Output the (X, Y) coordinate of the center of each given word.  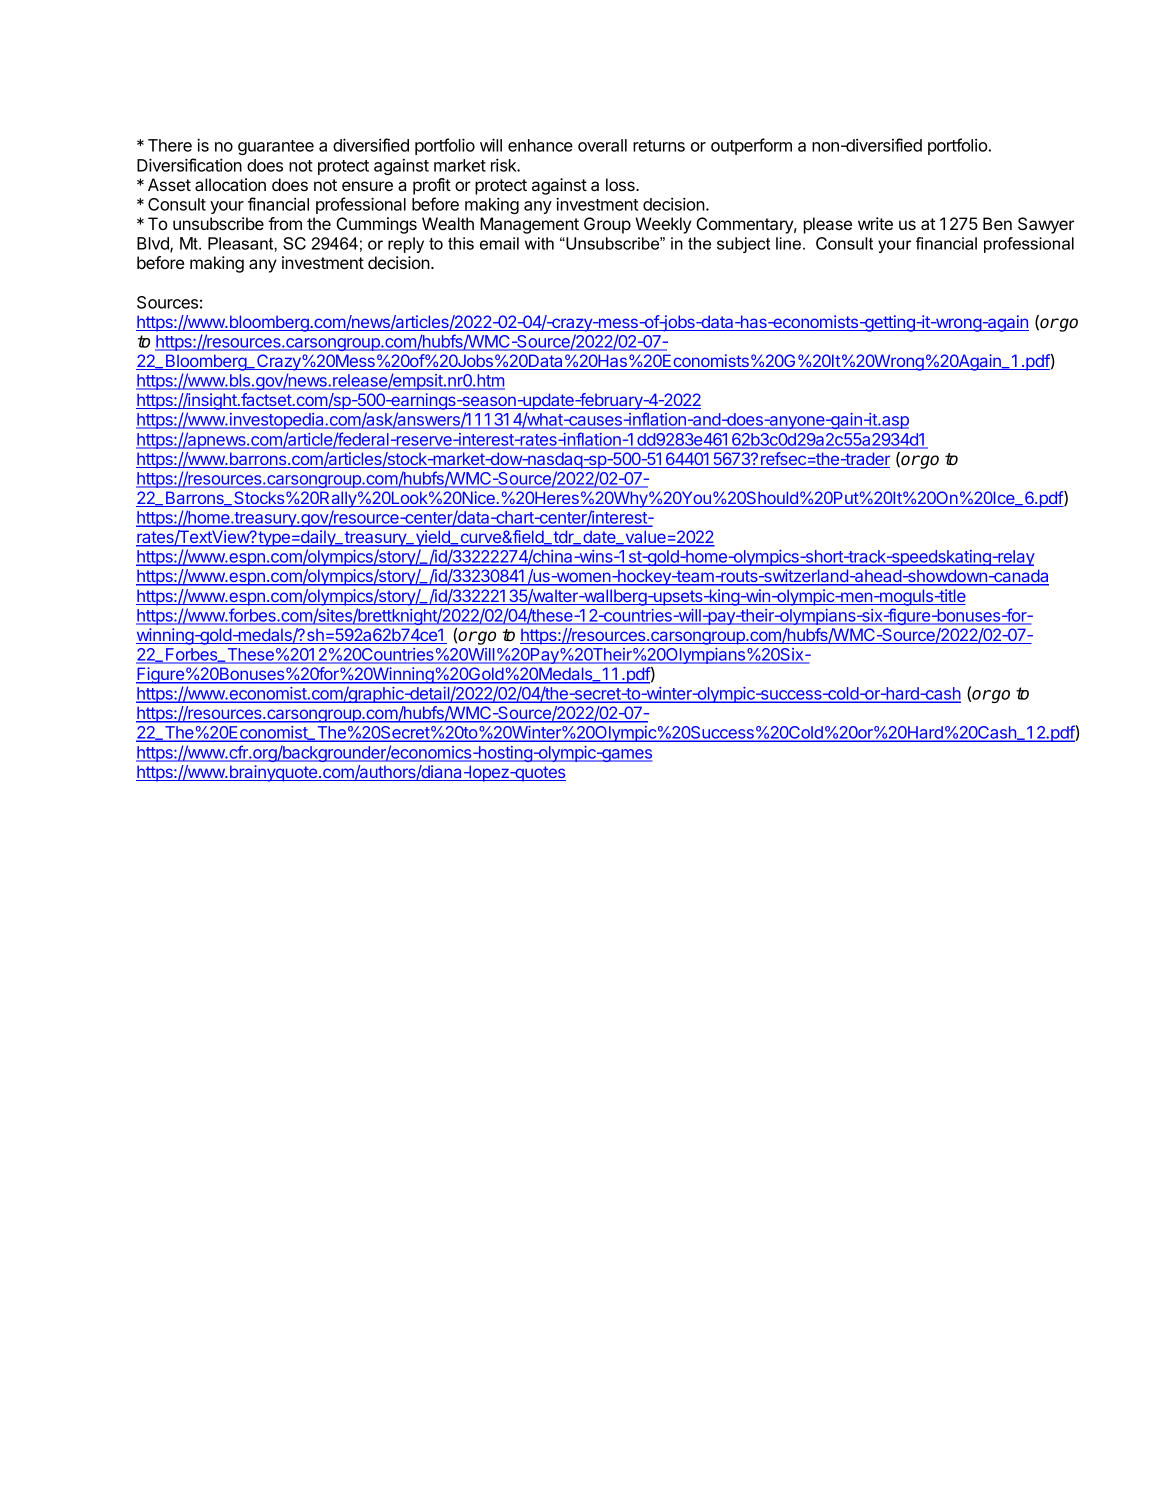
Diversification (189, 165)
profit (432, 186)
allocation (230, 184)
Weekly (663, 225)
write (875, 223)
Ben (997, 223)
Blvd (154, 244)
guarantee (276, 147)
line (788, 243)
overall (602, 145)
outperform (751, 146)
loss (621, 184)
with (539, 243)
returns (659, 146)
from (285, 223)
